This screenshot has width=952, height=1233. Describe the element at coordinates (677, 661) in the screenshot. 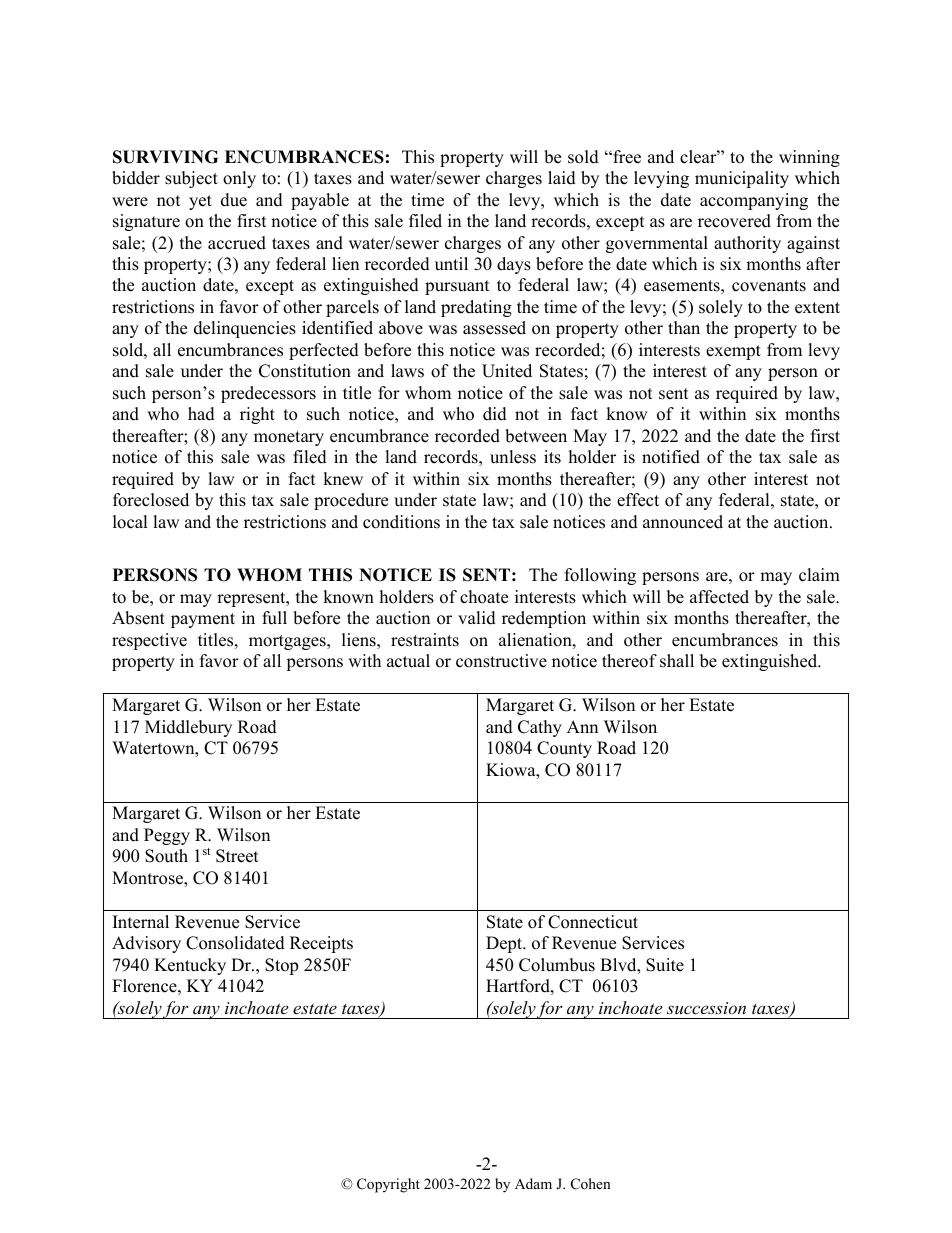

I see `shall` at that location.
